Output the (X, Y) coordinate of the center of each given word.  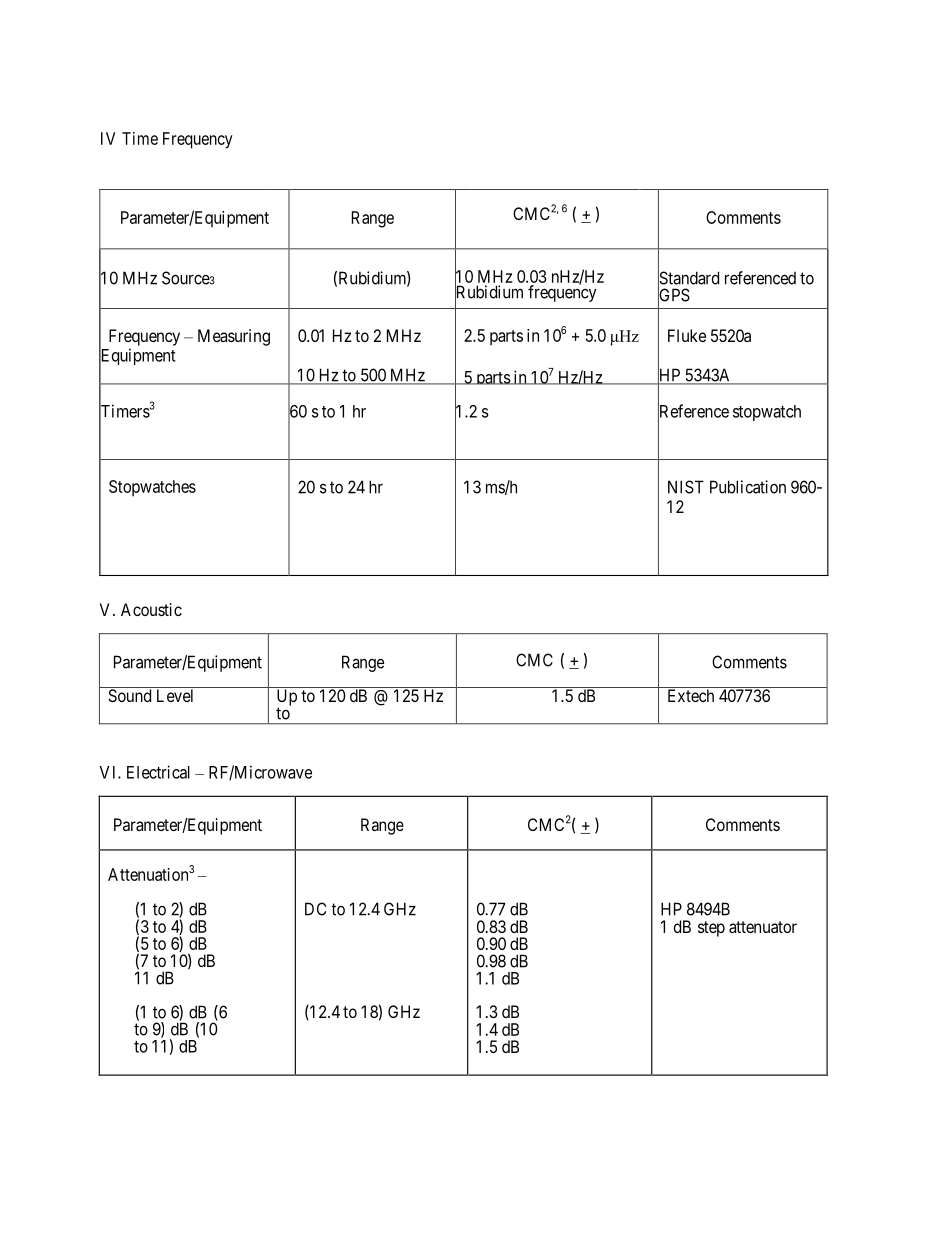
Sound (129, 695)
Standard (688, 278)
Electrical (158, 772)
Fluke (687, 335)
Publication (748, 487)
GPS (674, 295)
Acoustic (151, 609)
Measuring (234, 337)
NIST (686, 487)
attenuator (763, 927)
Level (175, 695)
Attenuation (148, 874)
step (711, 929)
